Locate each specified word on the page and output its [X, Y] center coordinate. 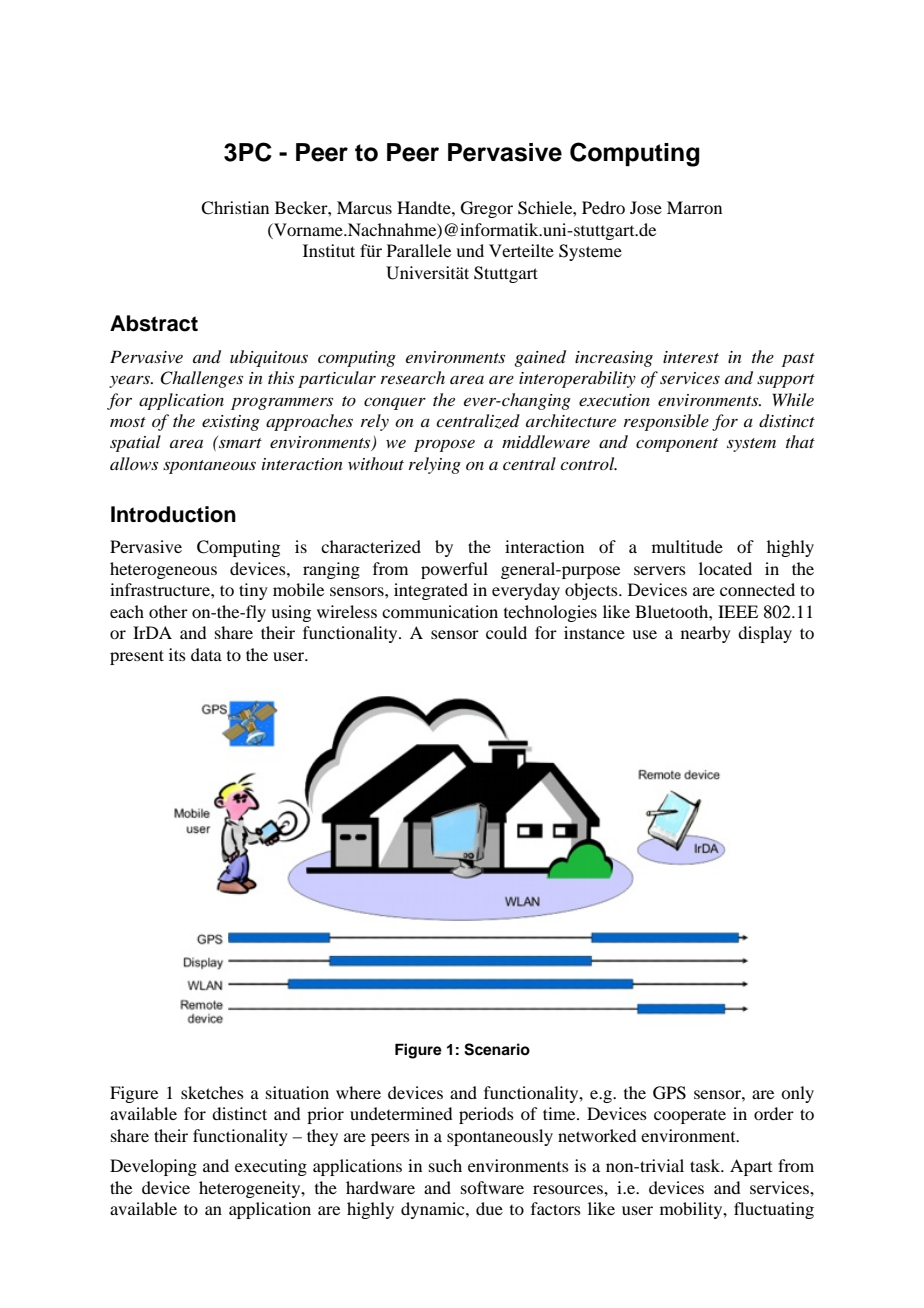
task [706, 1165]
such [445, 1165]
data [206, 654]
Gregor [487, 209]
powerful [454, 570]
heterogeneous [163, 570]
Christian [235, 208]
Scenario [497, 1049]
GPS [669, 1093]
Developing [153, 1167]
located [725, 568]
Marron [694, 207]
